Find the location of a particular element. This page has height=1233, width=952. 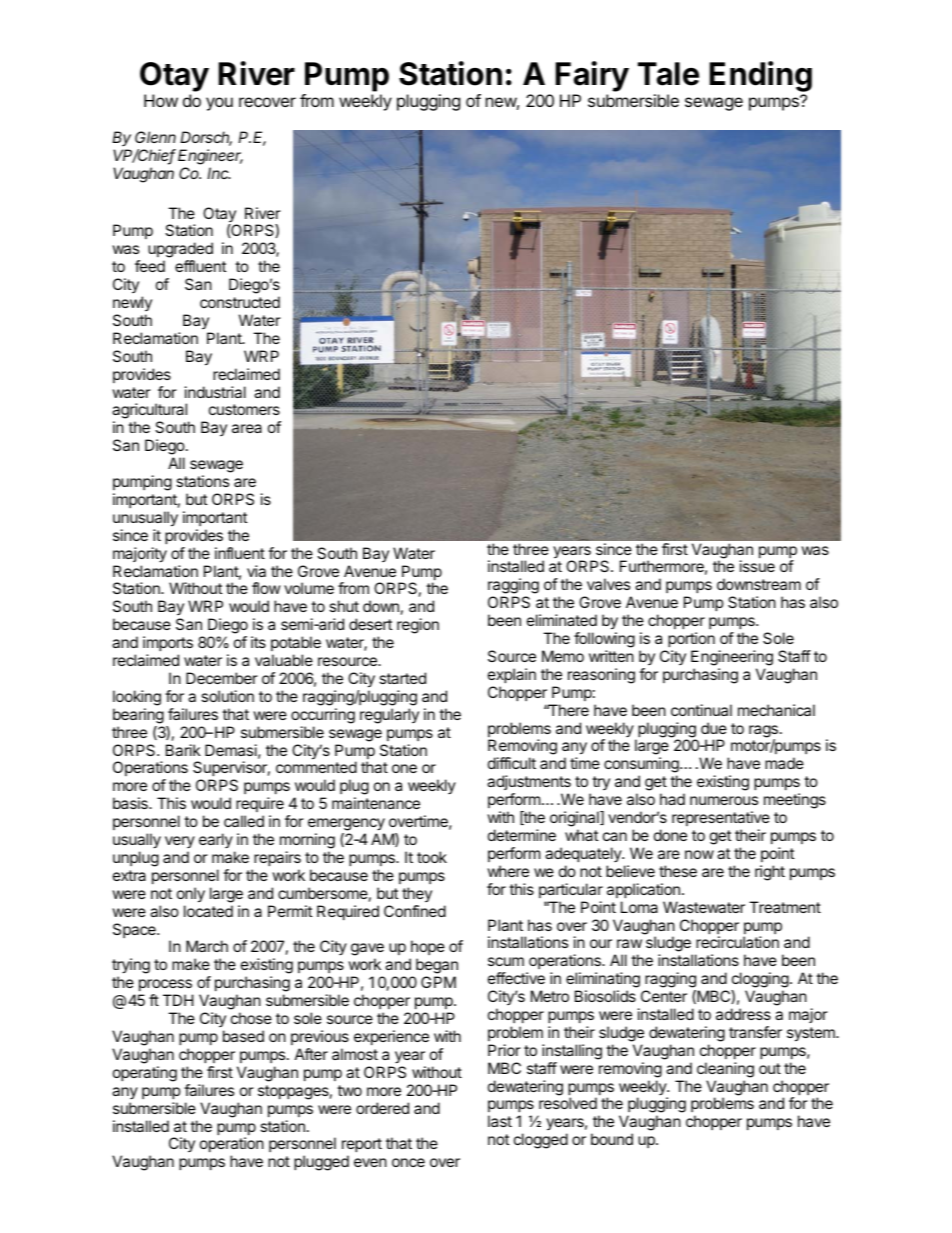

you is located at coordinates (219, 104).
